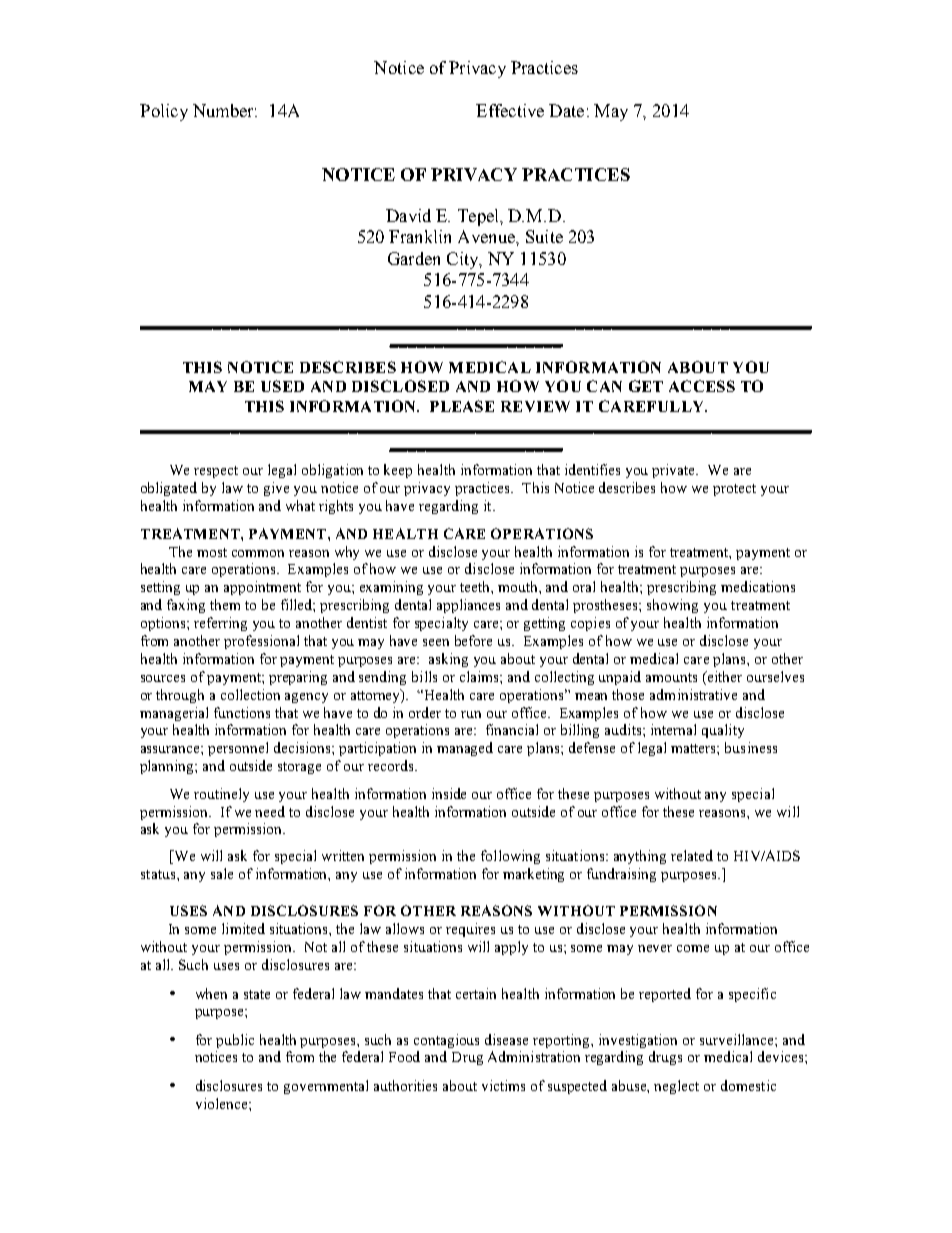  I want to click on Suite, so click(544, 236).
